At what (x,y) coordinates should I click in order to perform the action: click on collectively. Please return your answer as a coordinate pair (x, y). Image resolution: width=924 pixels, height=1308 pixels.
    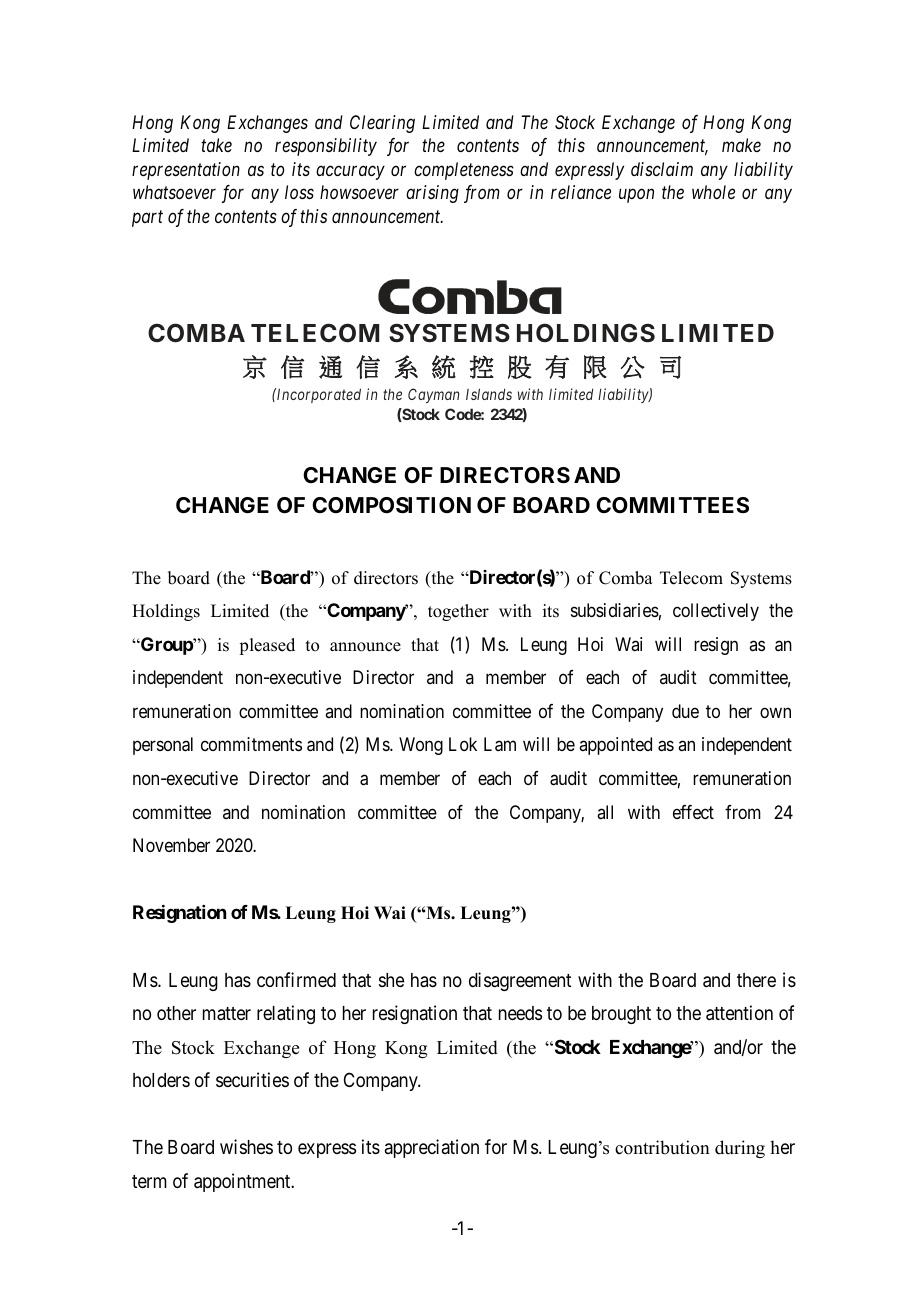
    Looking at the image, I should click on (716, 612).
